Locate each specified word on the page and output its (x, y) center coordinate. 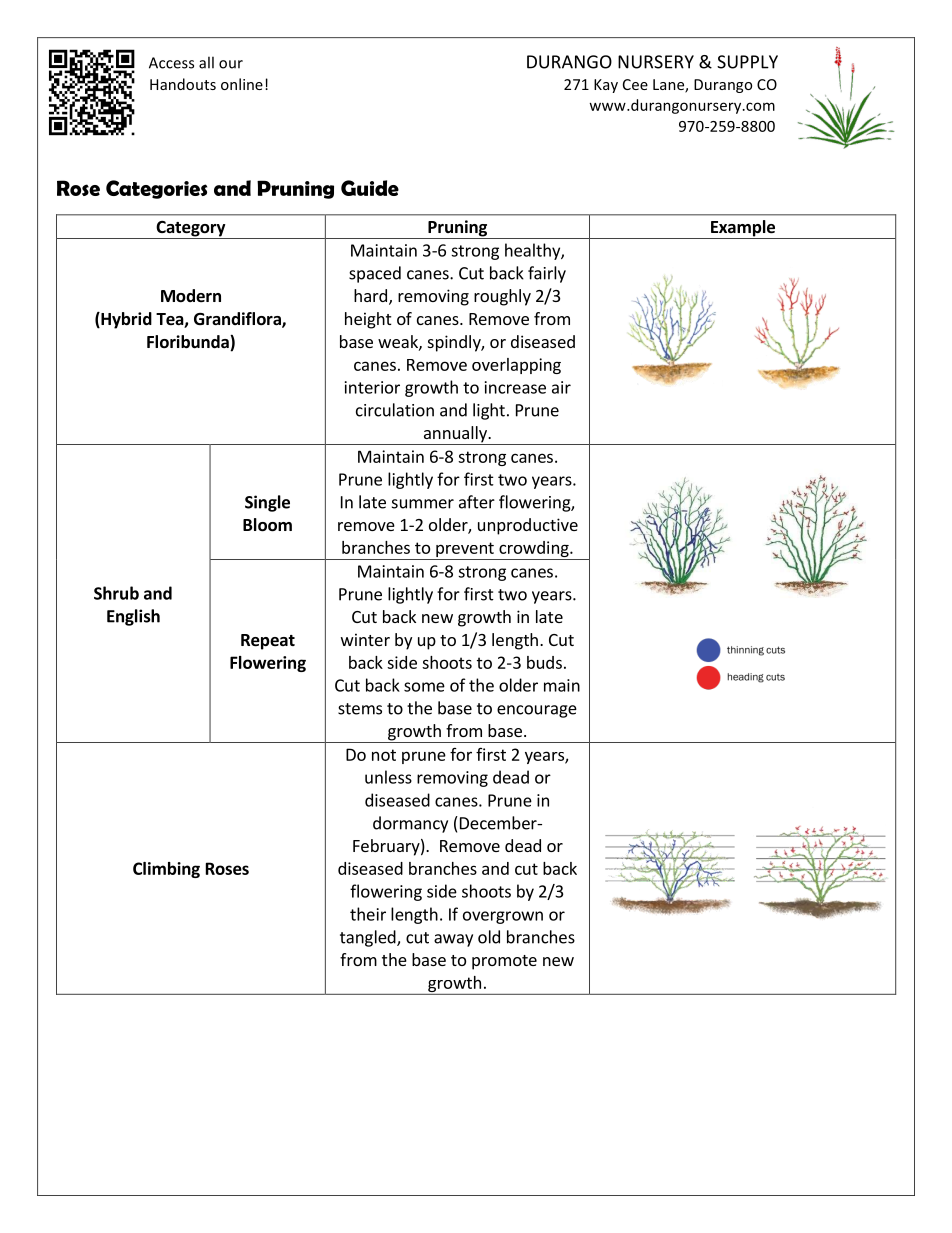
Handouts (183, 84)
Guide (370, 188)
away (453, 940)
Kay (606, 86)
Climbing (166, 870)
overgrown (503, 917)
